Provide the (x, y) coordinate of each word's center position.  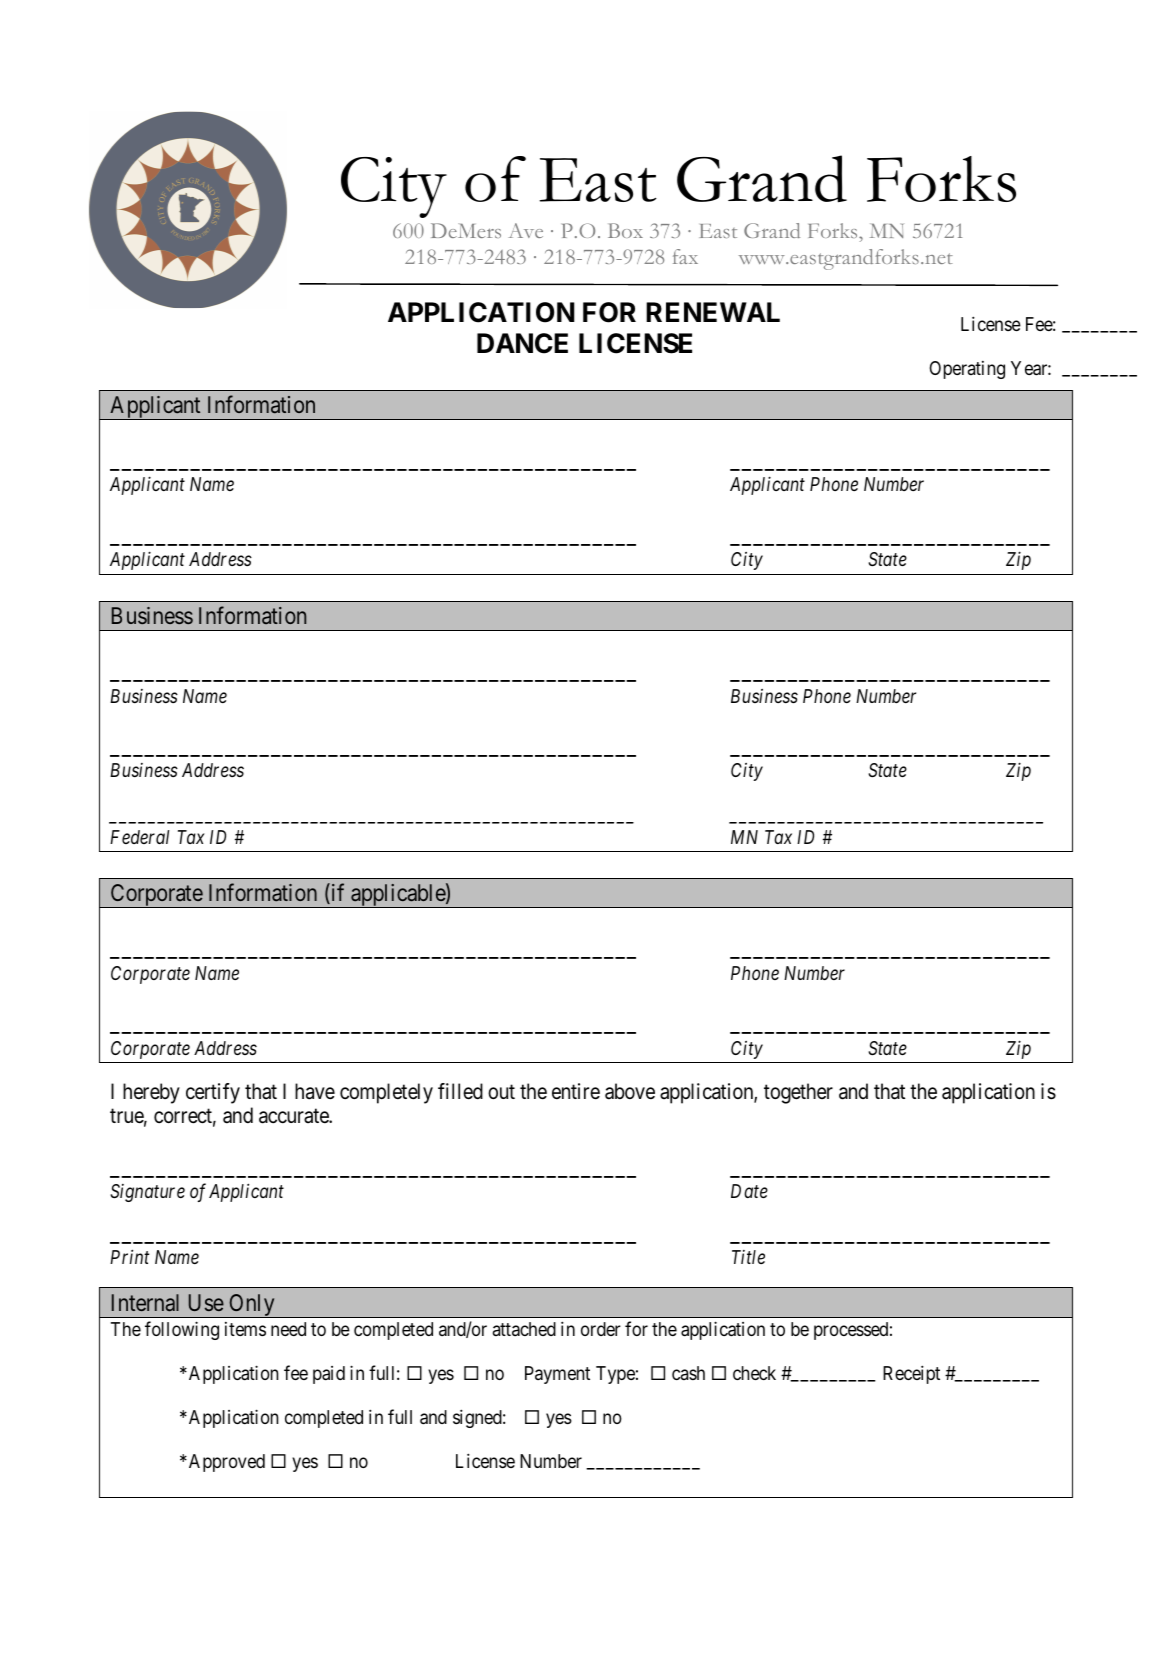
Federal (139, 837)
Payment (557, 1375)
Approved (225, 1463)
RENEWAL (713, 312)
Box (625, 230)
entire (576, 1091)
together (798, 1093)
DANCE (522, 343)
